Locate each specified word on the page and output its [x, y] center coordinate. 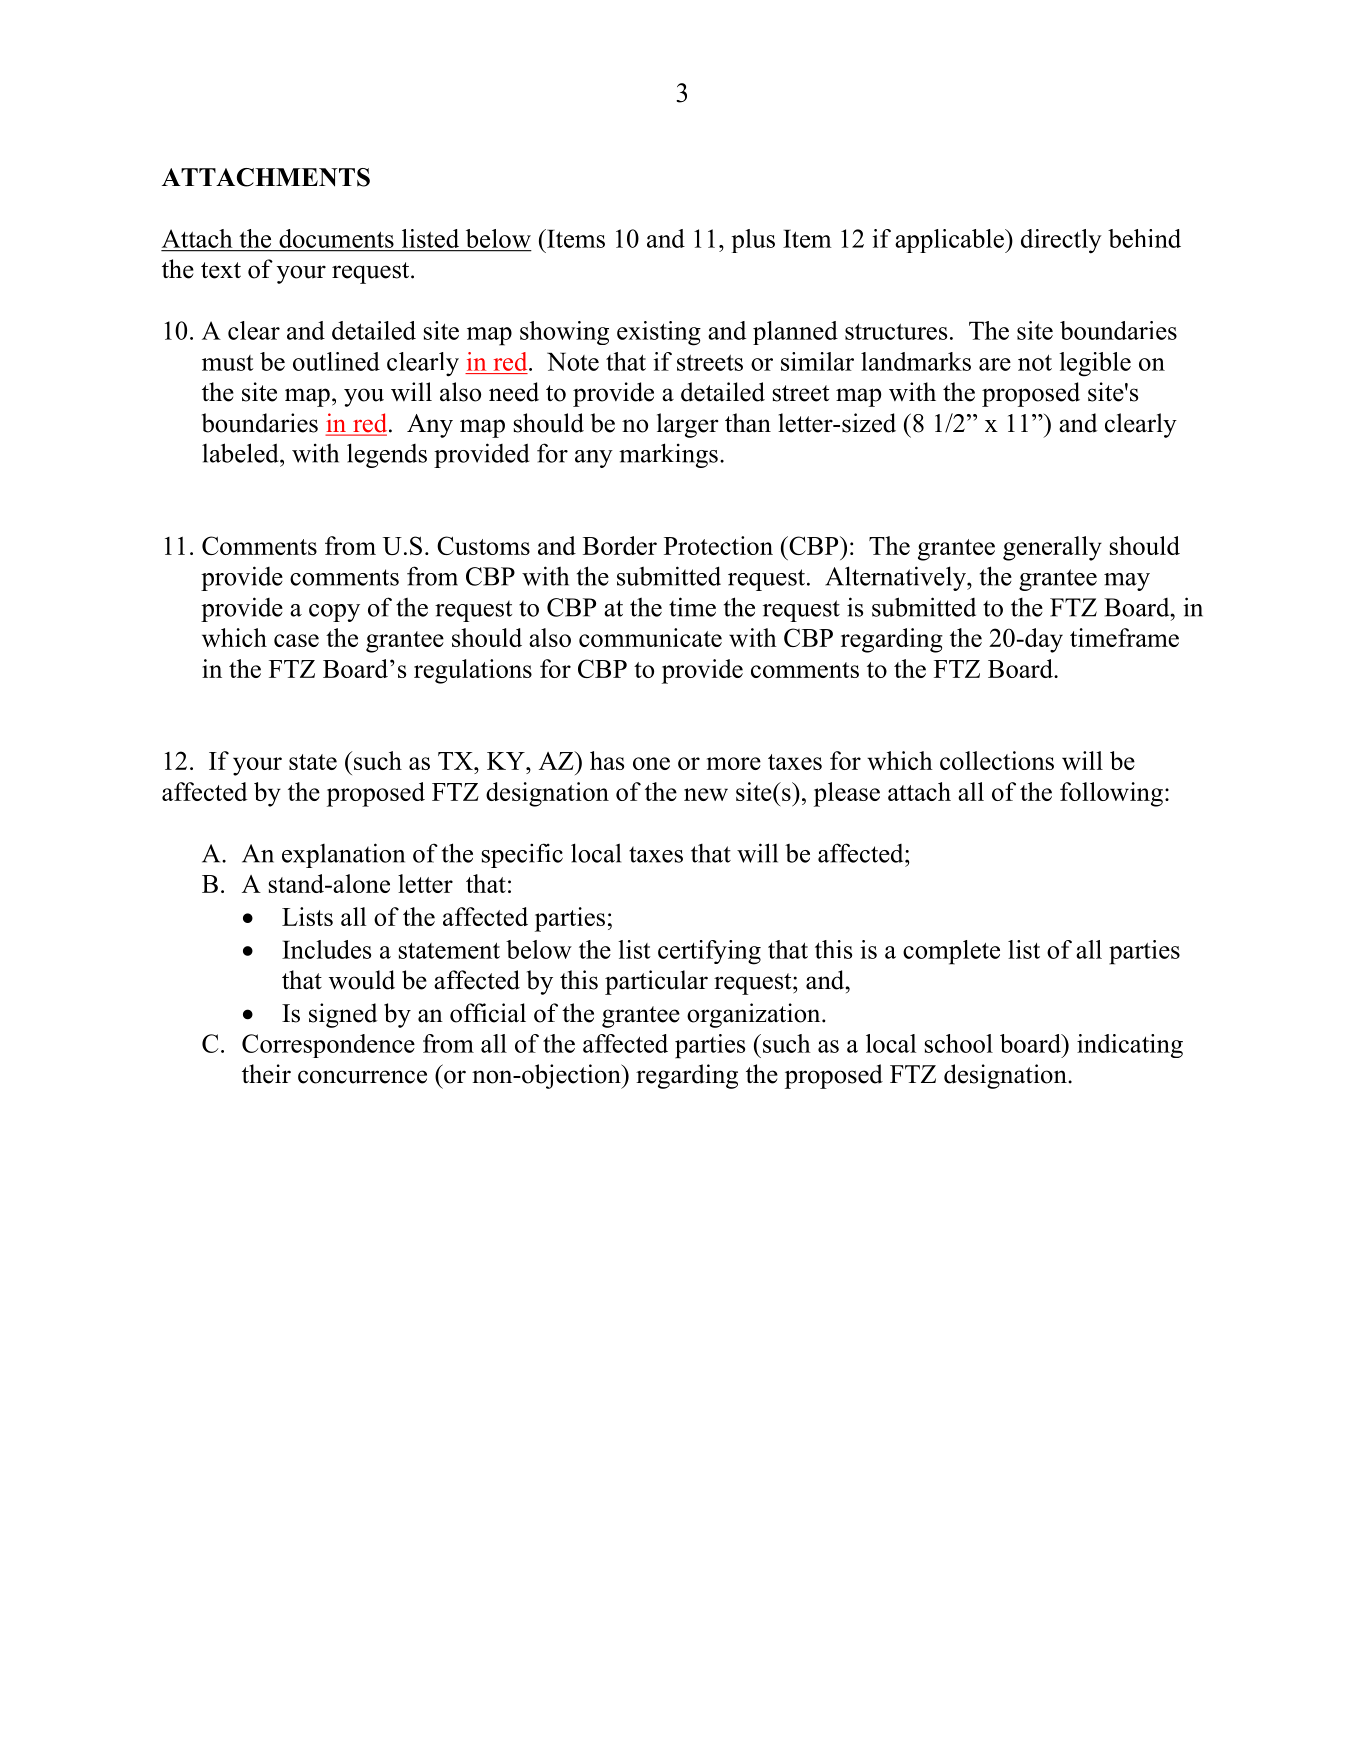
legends [387, 455]
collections [997, 760]
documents [336, 238]
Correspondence [328, 1046]
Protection [718, 545]
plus [753, 241]
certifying [709, 952]
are [995, 364]
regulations [473, 671]
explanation [343, 855]
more [734, 763]
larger [688, 425]
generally [1052, 548]
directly [1061, 241]
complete [951, 952]
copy [334, 613]
